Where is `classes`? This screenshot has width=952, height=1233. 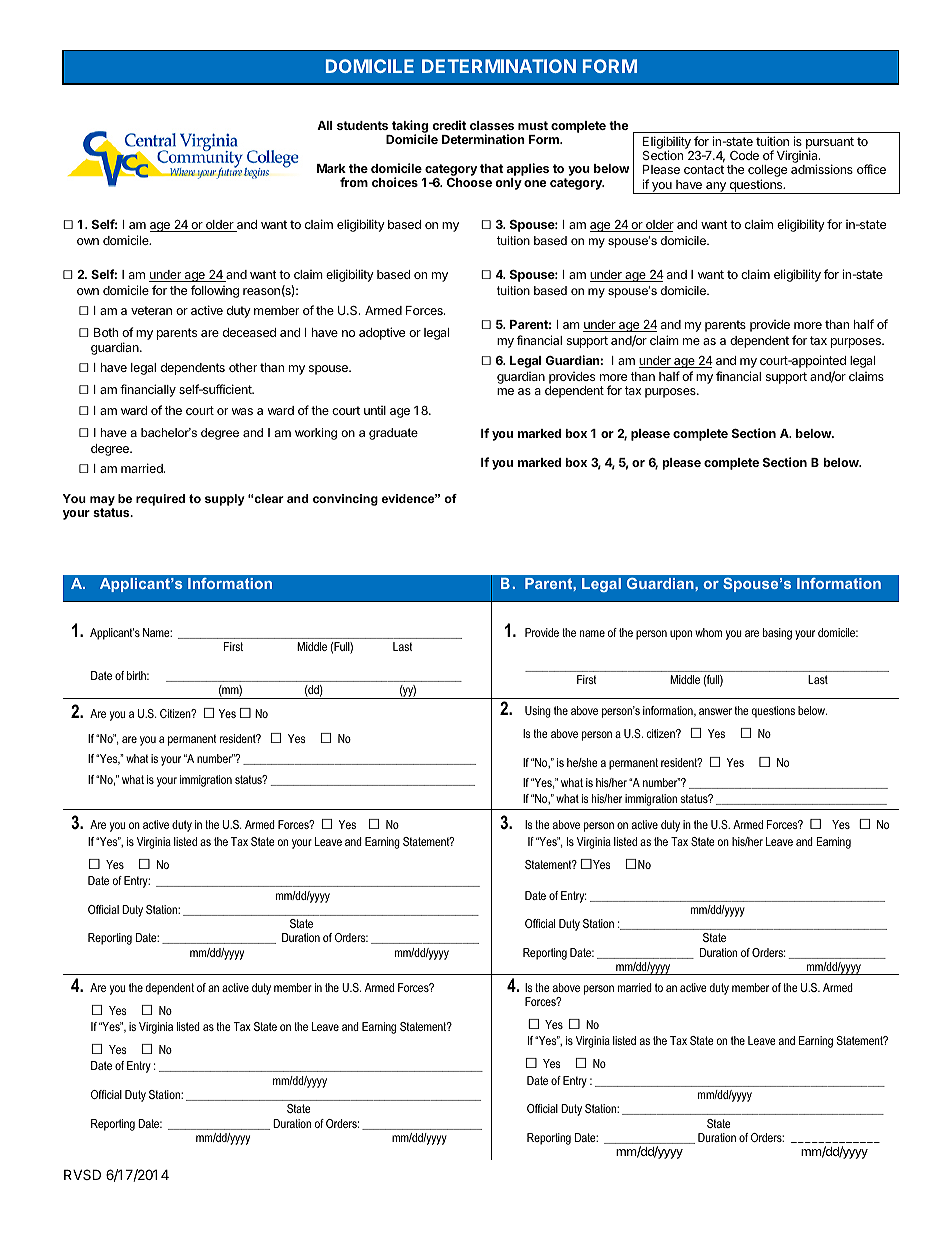 classes is located at coordinates (492, 125).
